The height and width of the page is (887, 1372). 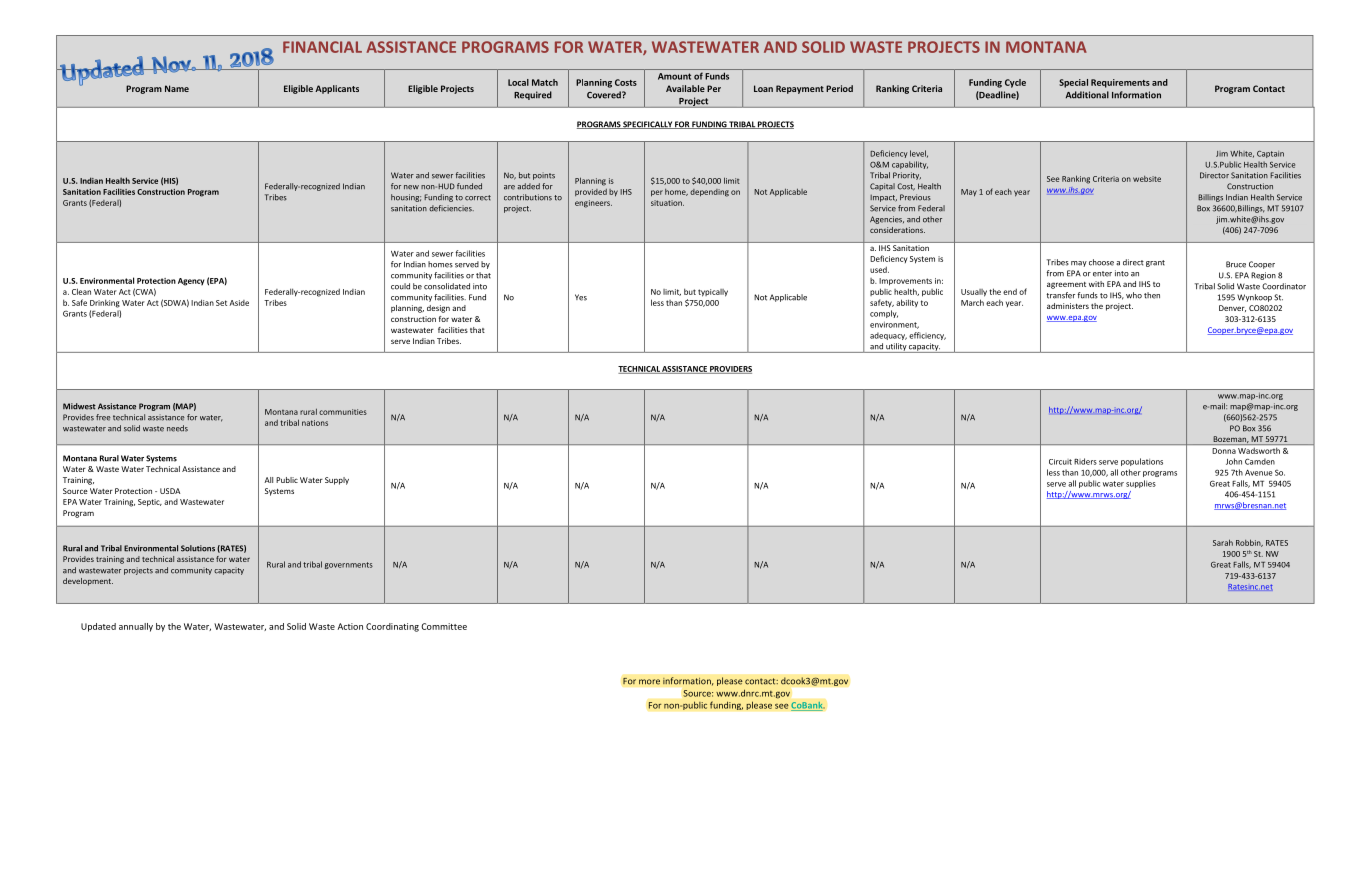 What do you see at coordinates (649, 682) in the page?
I see `more` at bounding box center [649, 682].
